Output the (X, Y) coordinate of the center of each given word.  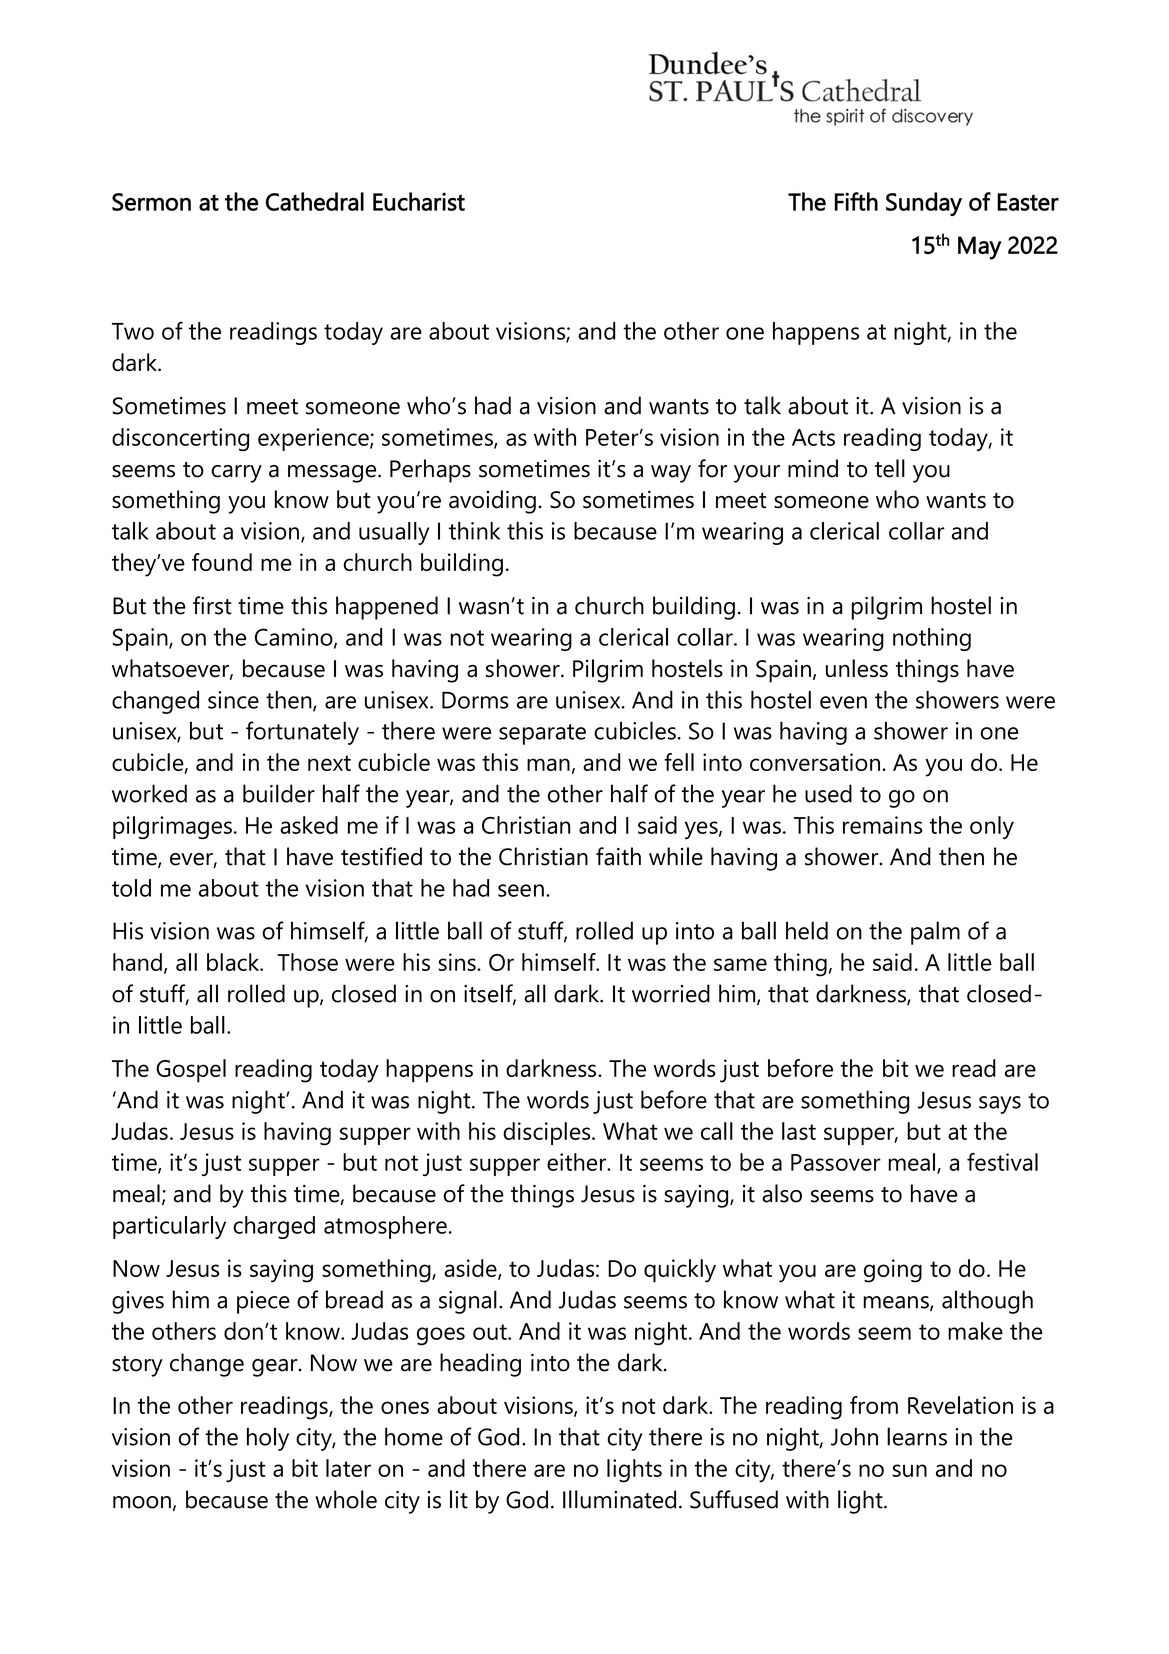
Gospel (191, 1071)
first (212, 605)
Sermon (151, 202)
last (799, 1131)
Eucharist (419, 201)
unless (857, 668)
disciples (548, 1133)
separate (542, 734)
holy (268, 1439)
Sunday (924, 204)
